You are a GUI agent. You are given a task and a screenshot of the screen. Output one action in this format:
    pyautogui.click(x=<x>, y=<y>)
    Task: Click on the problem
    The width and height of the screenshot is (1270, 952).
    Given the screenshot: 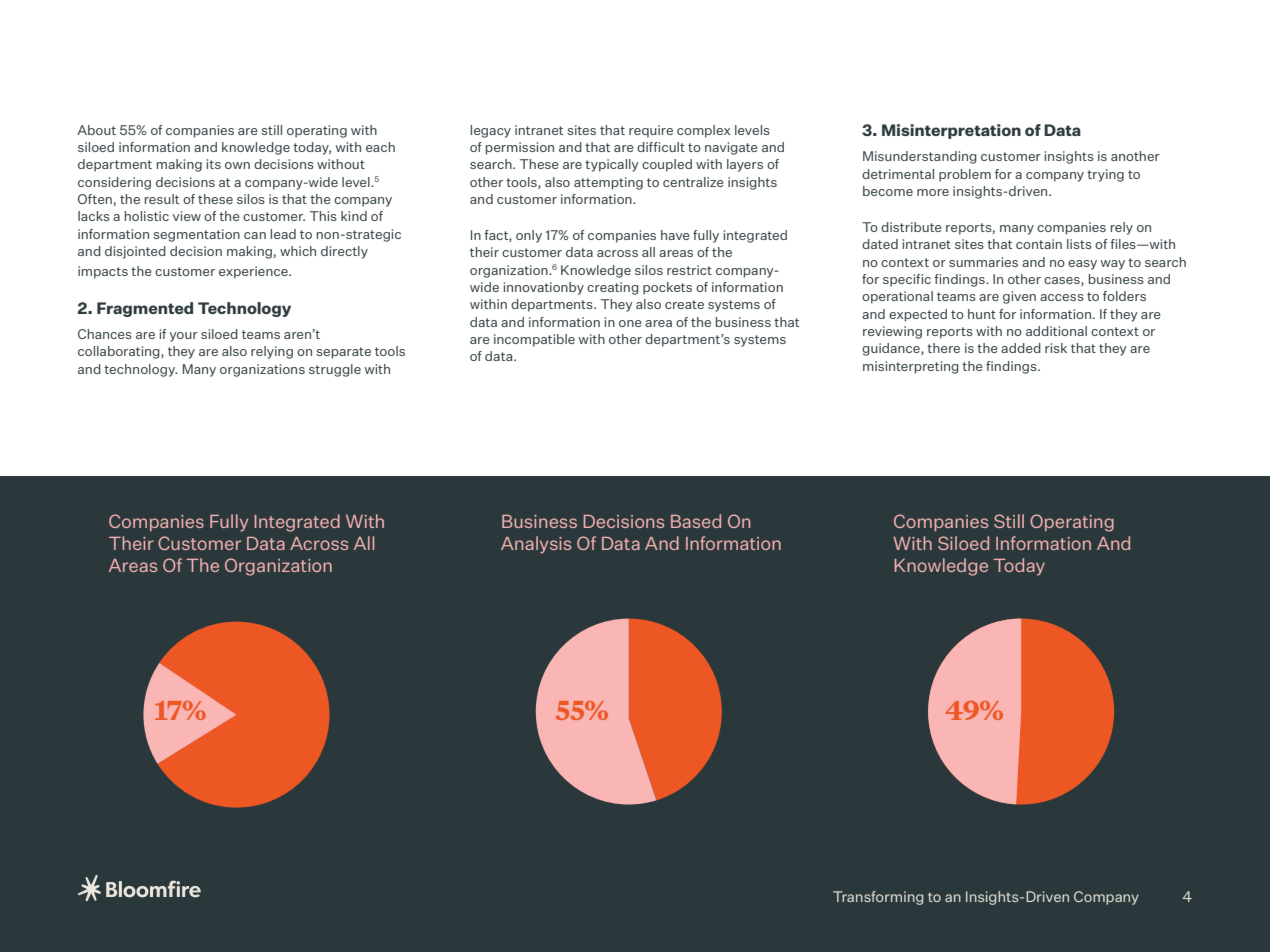 What is the action you would take?
    pyautogui.click(x=965, y=175)
